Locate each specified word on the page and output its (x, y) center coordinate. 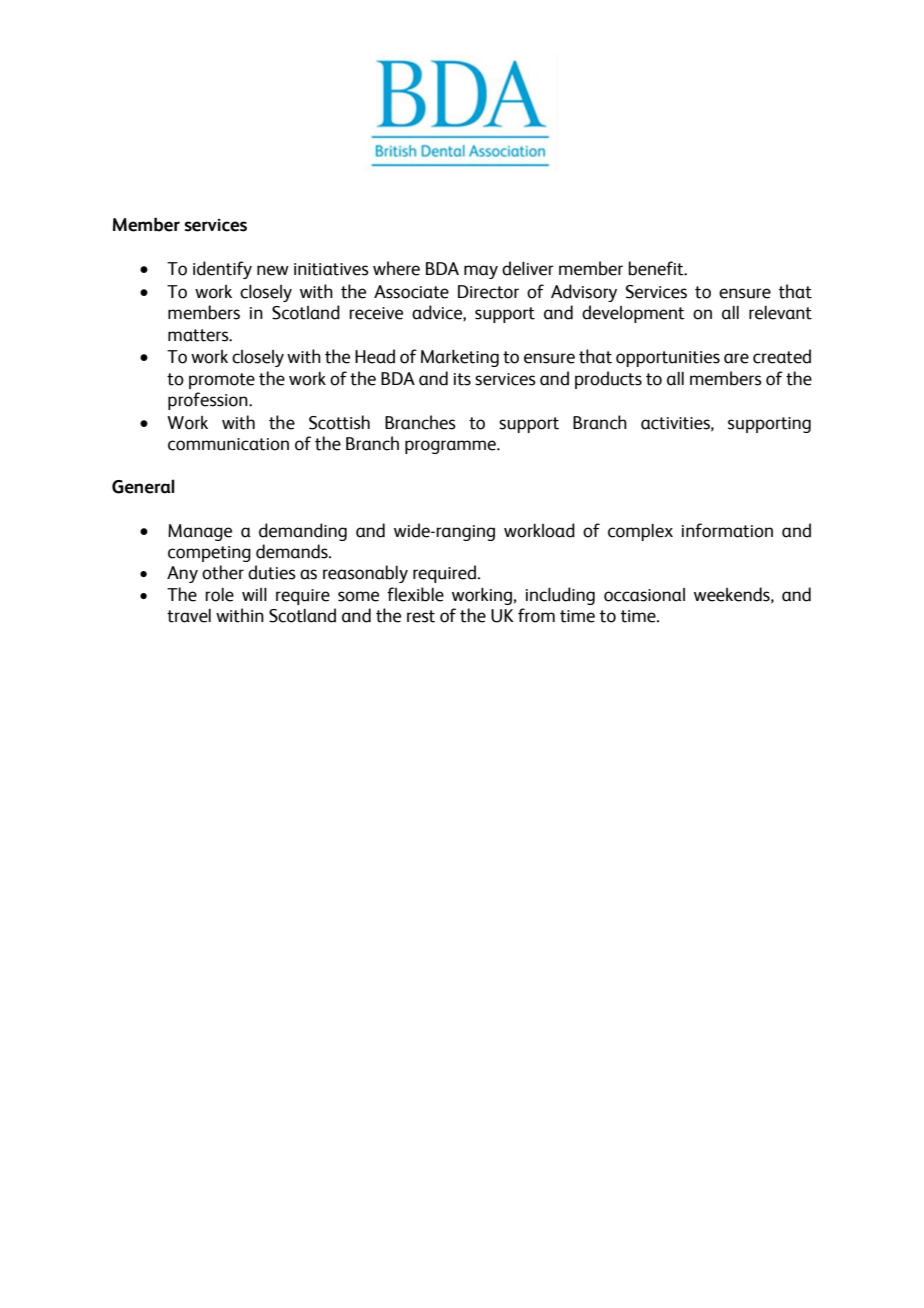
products (608, 380)
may (481, 272)
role (219, 595)
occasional (644, 595)
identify (222, 270)
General (143, 486)
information (727, 530)
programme (451, 447)
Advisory (584, 293)
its (462, 379)
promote (222, 381)
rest (421, 616)
